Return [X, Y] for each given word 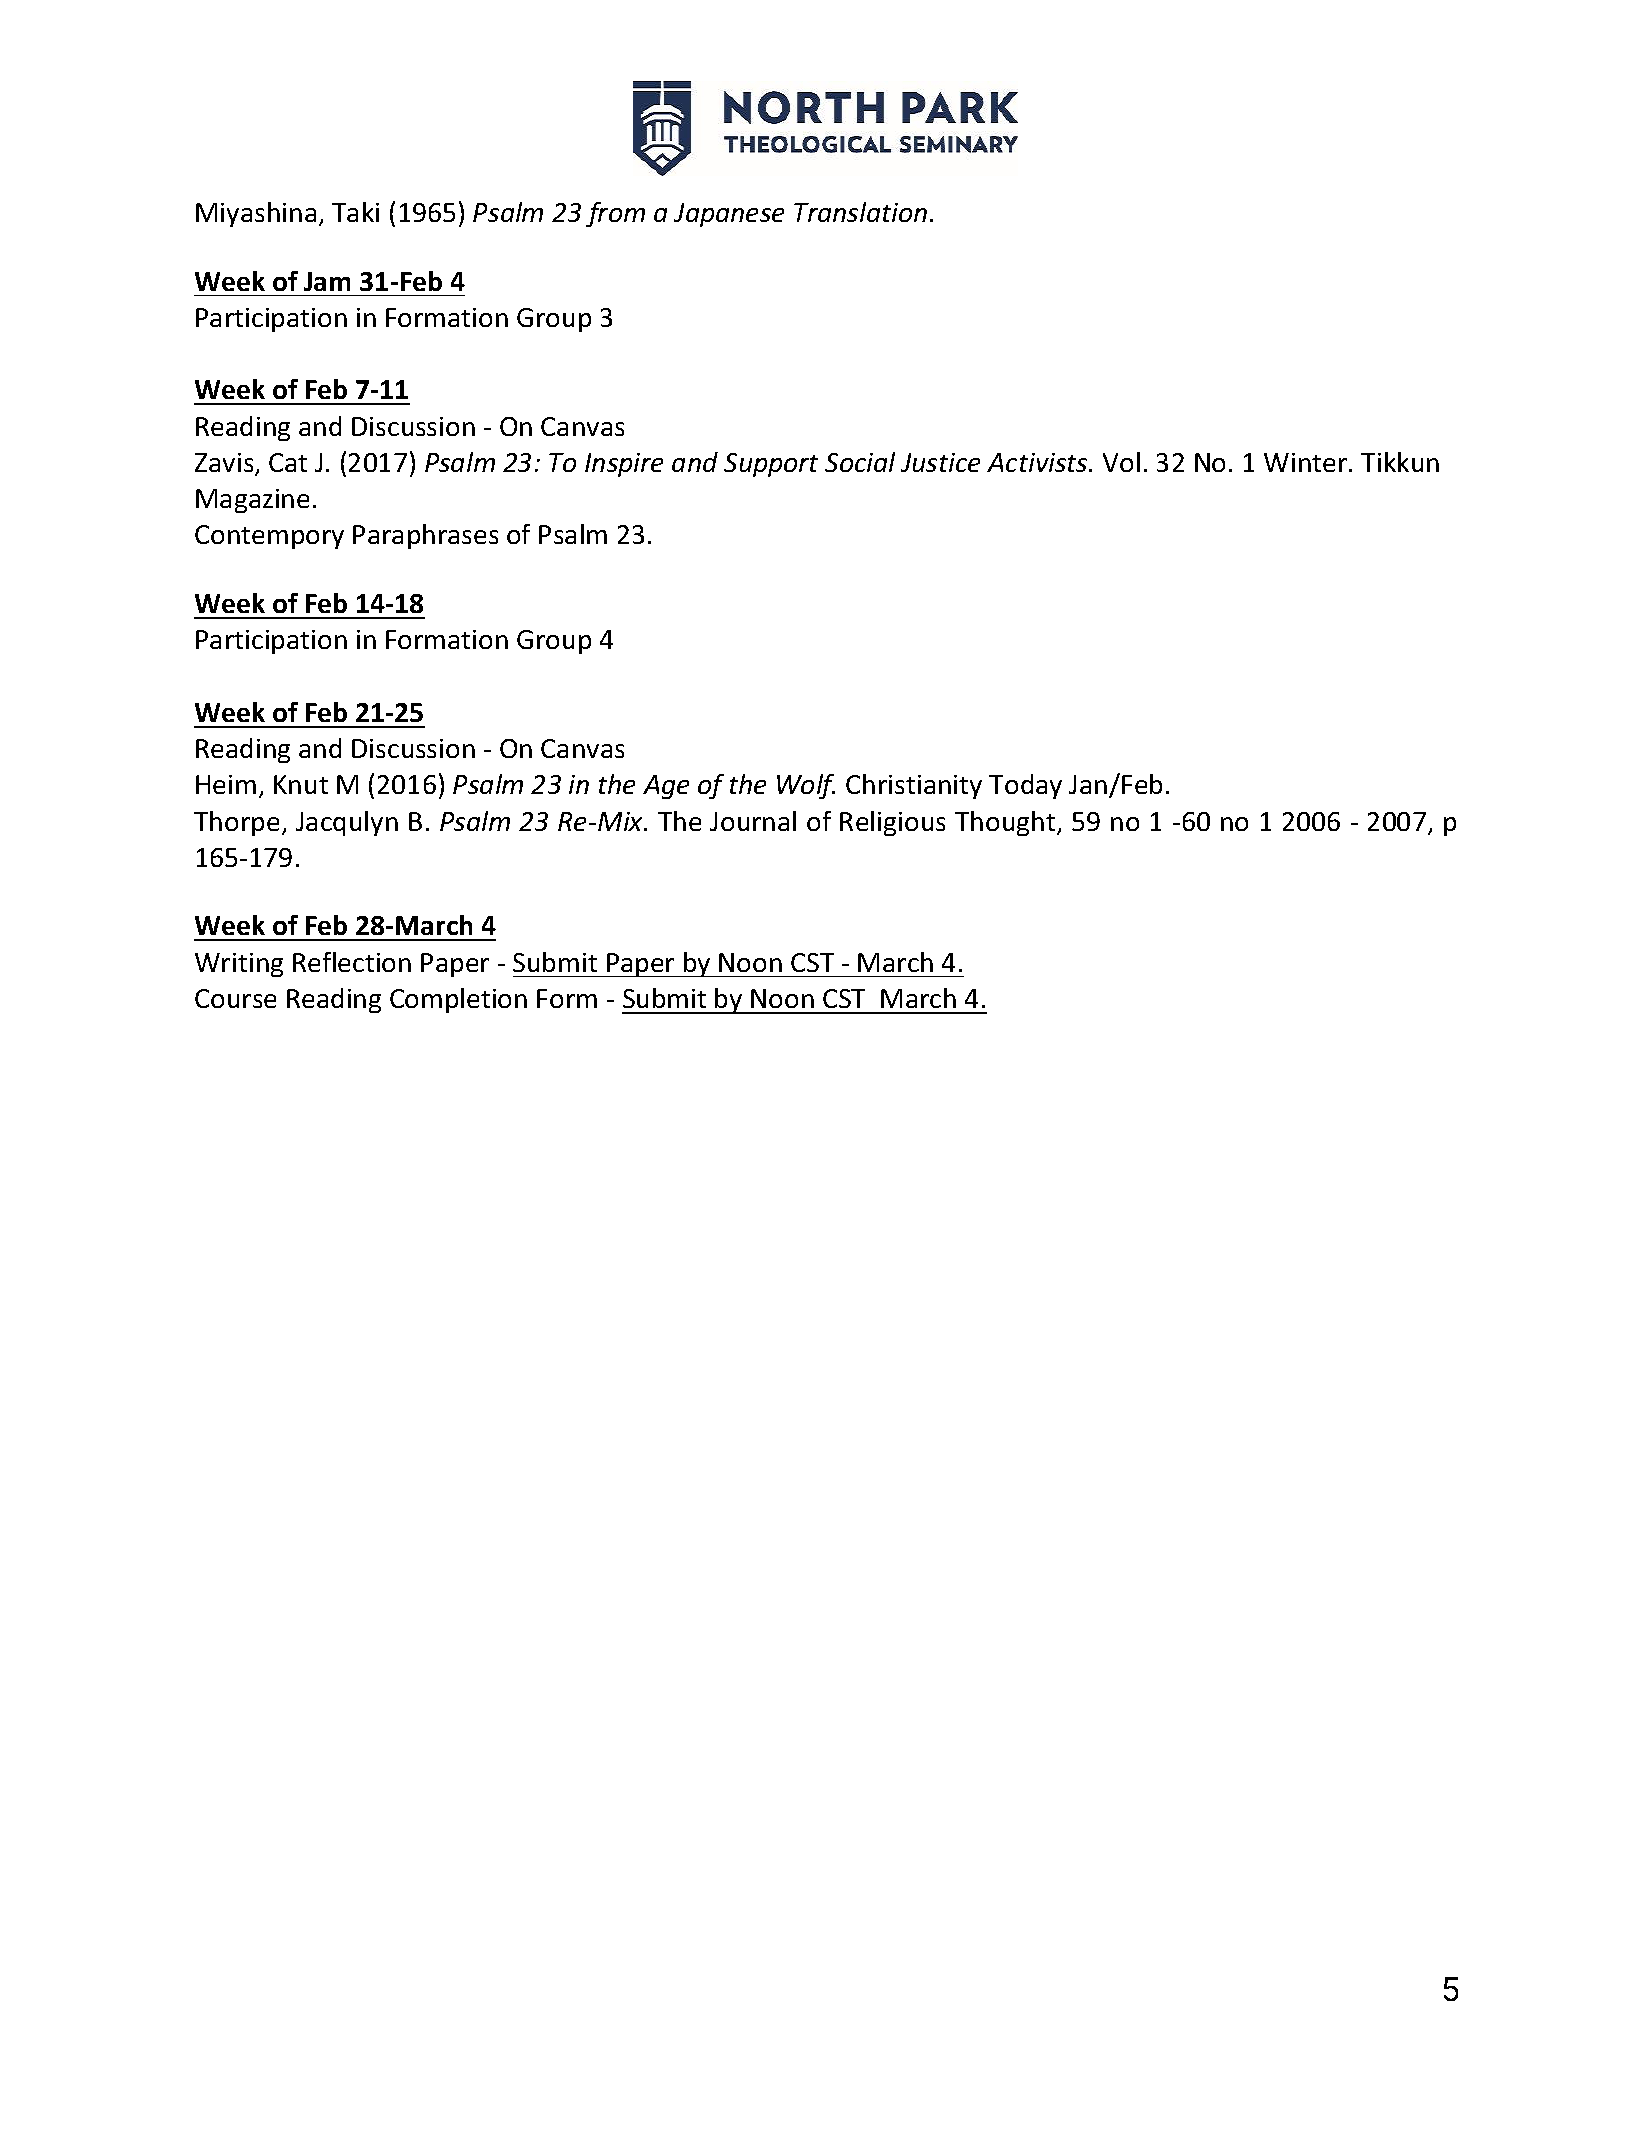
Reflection [352, 962]
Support [771, 465]
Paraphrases [425, 536]
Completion [458, 1000]
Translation [860, 212]
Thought [1006, 823]
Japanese [729, 215]
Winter [1307, 462]
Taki [355, 212]
